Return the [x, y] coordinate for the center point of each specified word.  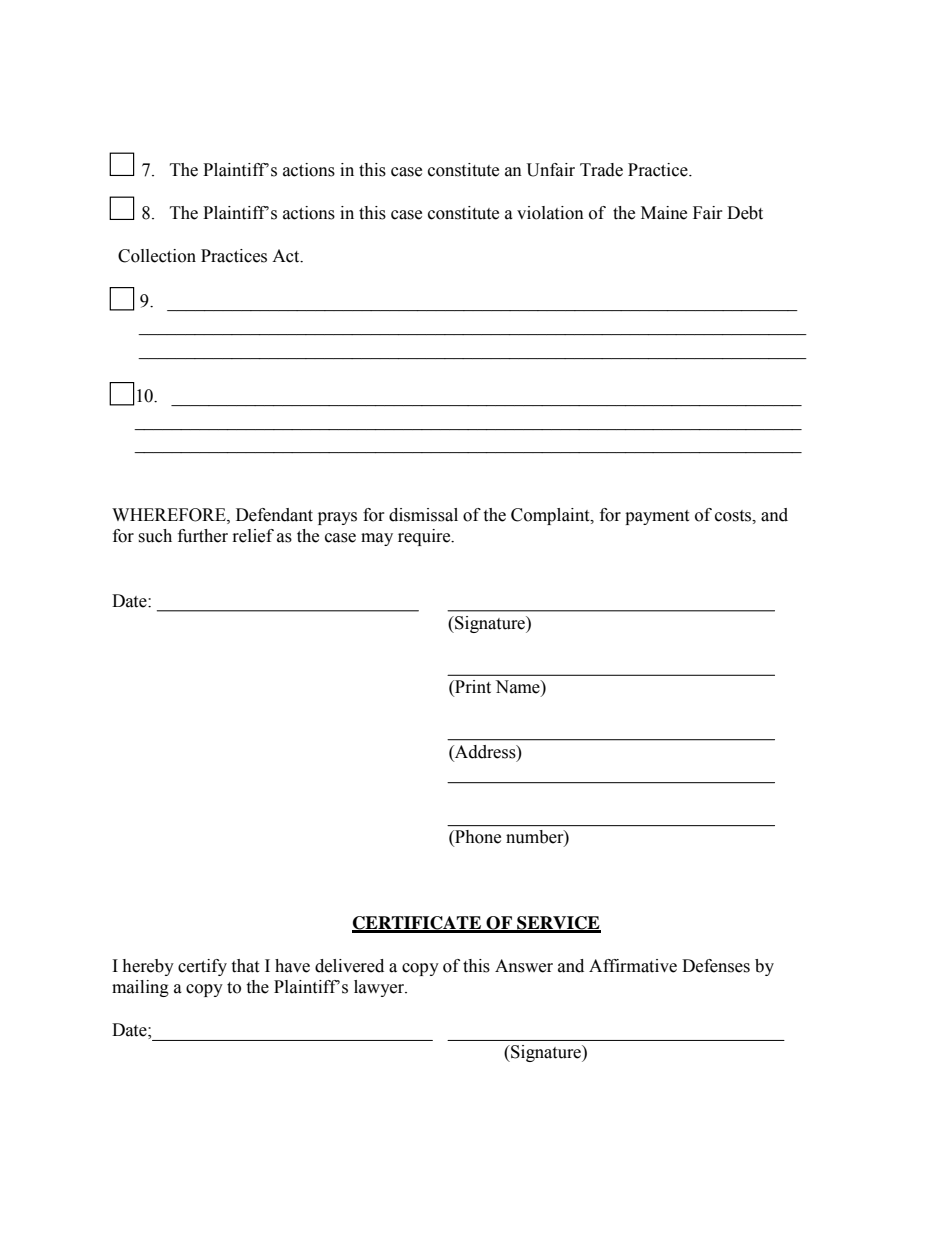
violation [550, 213]
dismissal [423, 515]
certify [202, 967]
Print [472, 688]
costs [734, 516]
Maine [664, 213]
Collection [157, 256]
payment [657, 517]
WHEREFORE [170, 515]
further [203, 536]
